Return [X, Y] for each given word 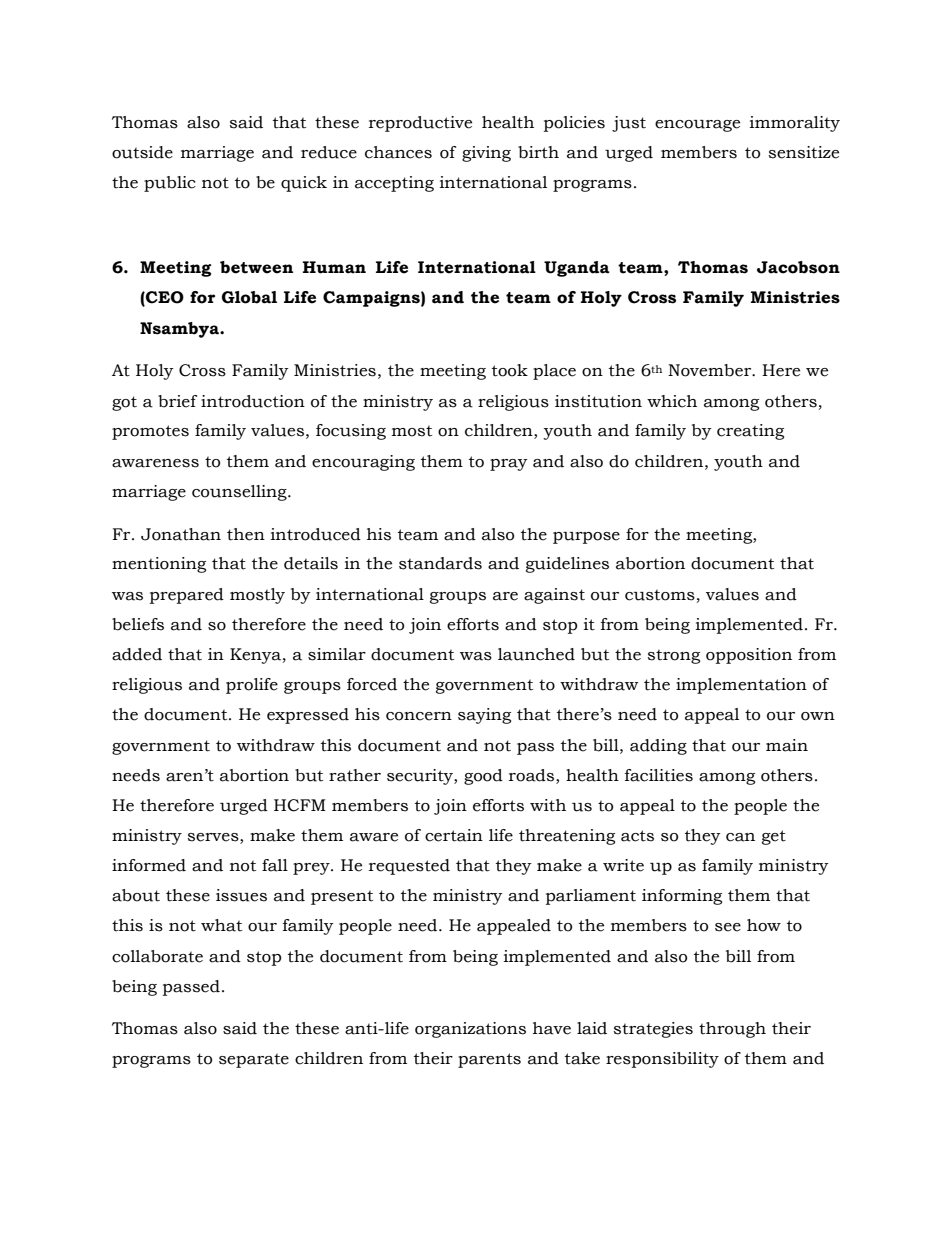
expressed [308, 716]
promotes [150, 432]
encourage [697, 126]
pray [509, 465]
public [170, 184]
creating [750, 432]
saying [484, 716]
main [787, 745]
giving [486, 154]
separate [254, 1060]
